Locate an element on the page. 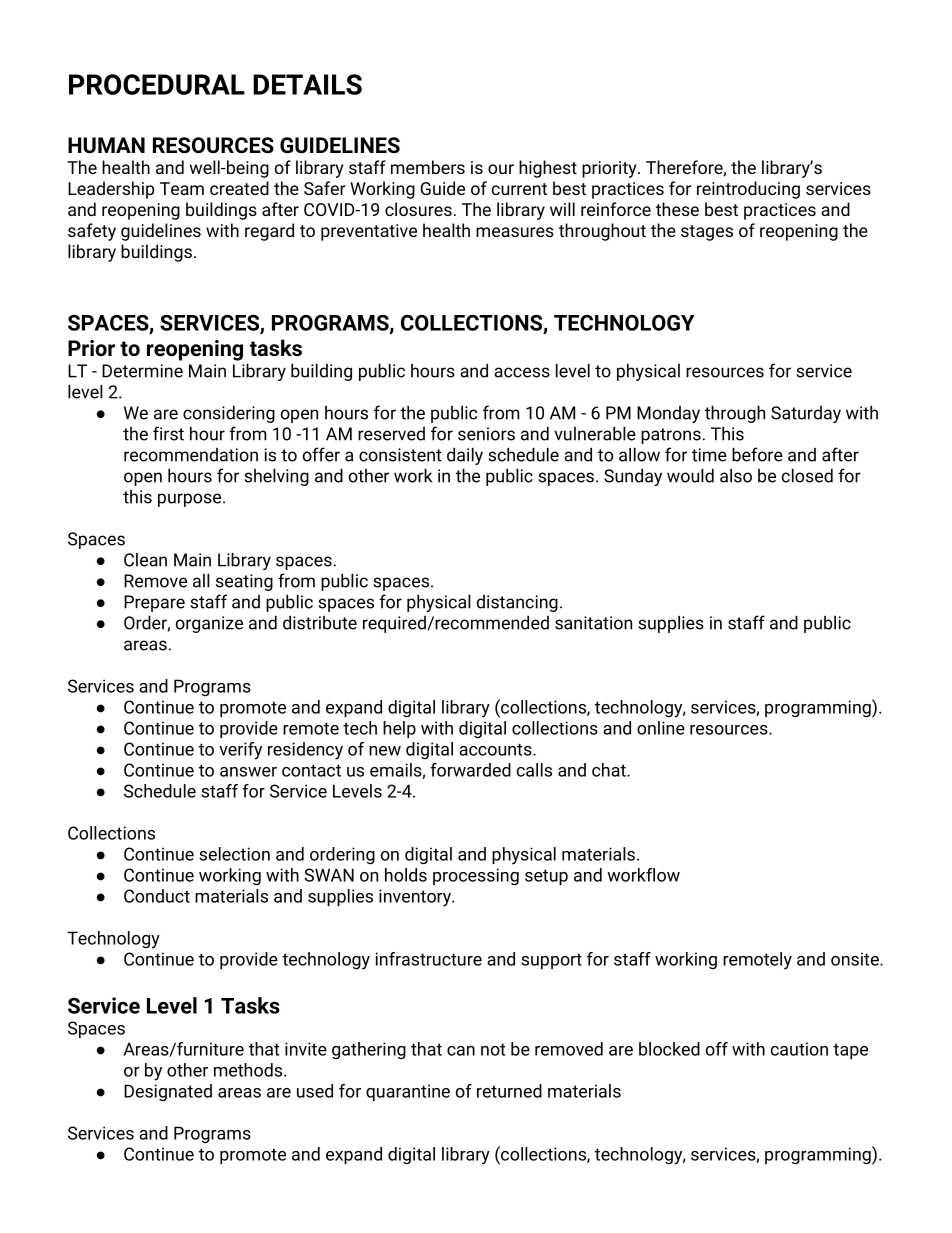 This document has height=1233, width=952. Prepare is located at coordinates (154, 603).
